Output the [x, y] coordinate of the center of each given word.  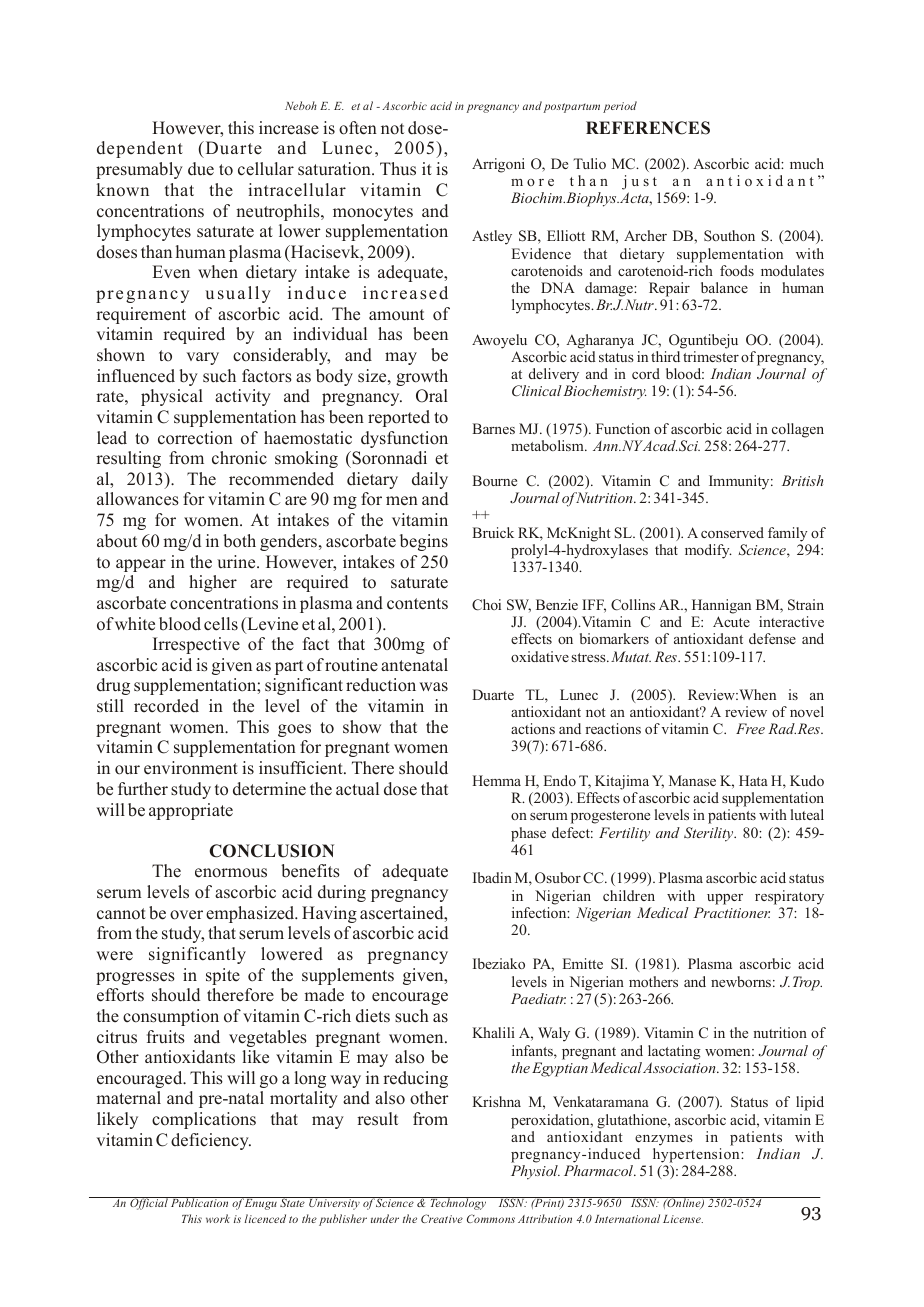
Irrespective [196, 645]
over [186, 915]
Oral [432, 396]
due [201, 169]
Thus [398, 169]
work [218, 1218]
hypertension [697, 1155]
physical [172, 397]
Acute [731, 621]
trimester [711, 356]
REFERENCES [648, 128]
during [342, 893]
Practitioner [732, 912]
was [433, 687]
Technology [458, 1203]
